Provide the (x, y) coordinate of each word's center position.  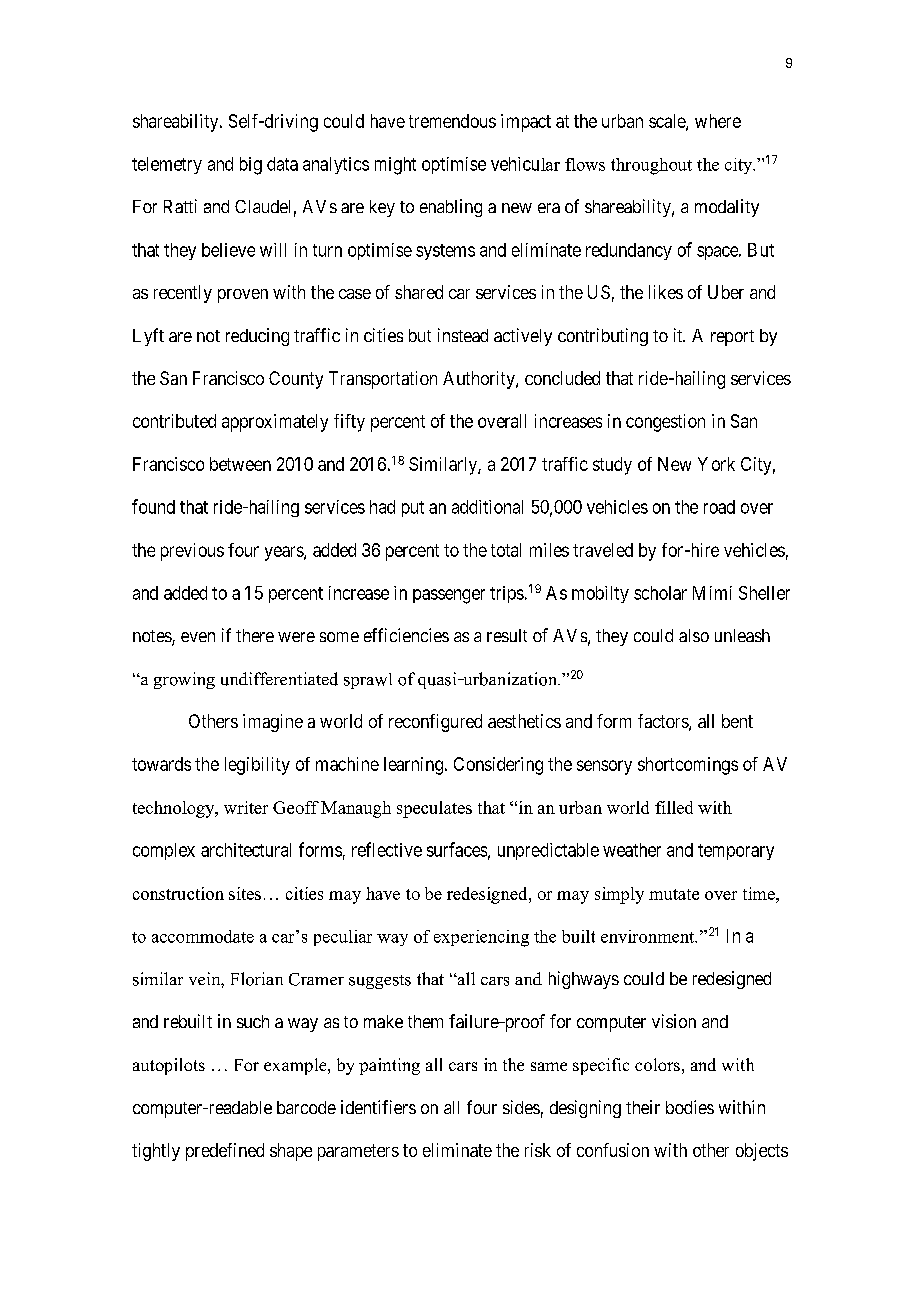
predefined (225, 1152)
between (240, 464)
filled (674, 807)
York (716, 464)
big (251, 166)
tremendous (452, 121)
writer (246, 807)
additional (487, 507)
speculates (434, 809)
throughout (651, 166)
